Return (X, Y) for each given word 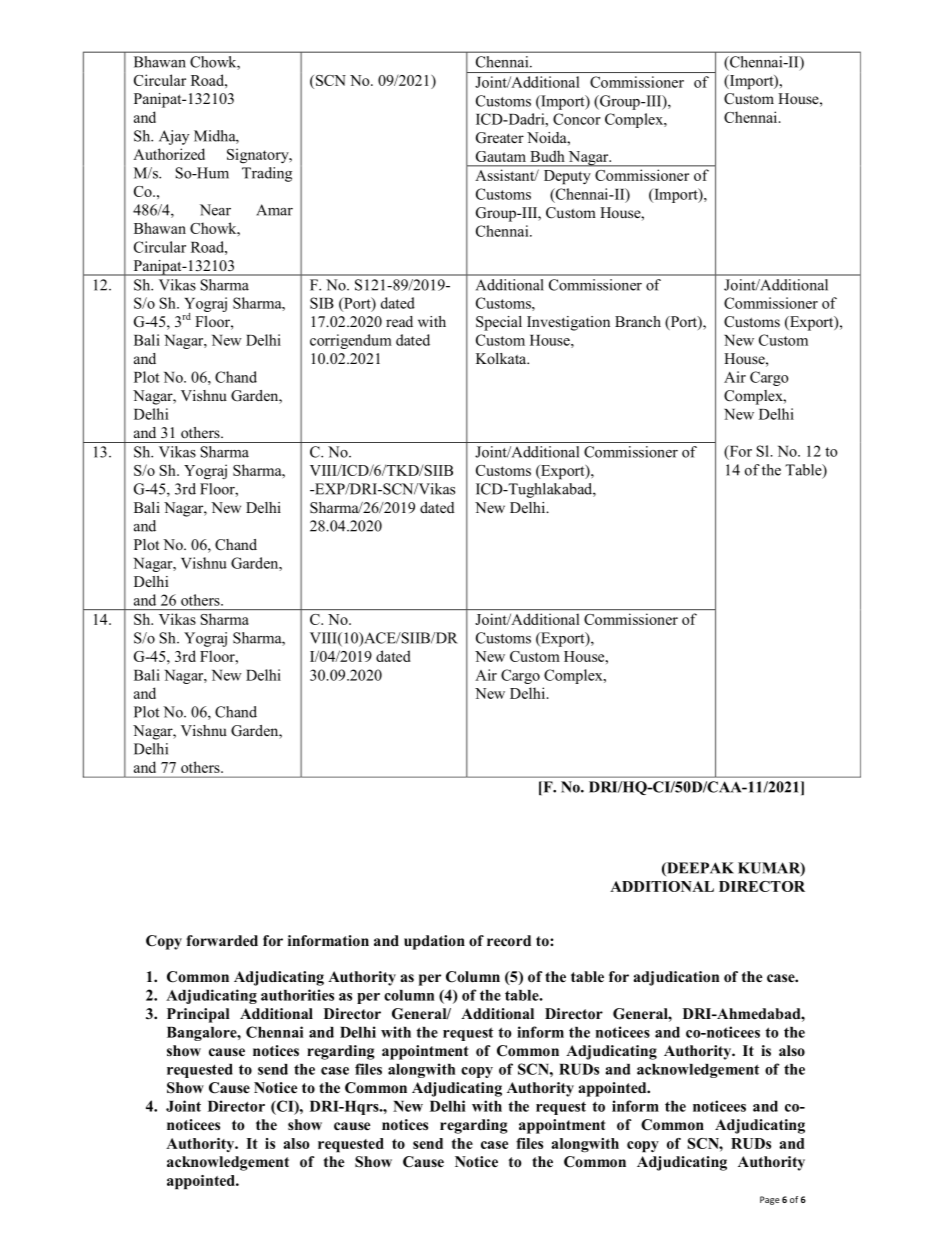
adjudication (676, 978)
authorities (297, 995)
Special (499, 323)
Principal (198, 1015)
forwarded (222, 940)
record (509, 940)
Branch (638, 321)
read (399, 321)
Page (770, 1200)
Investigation (568, 323)
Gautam (501, 156)
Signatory (259, 156)
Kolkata (502, 358)
